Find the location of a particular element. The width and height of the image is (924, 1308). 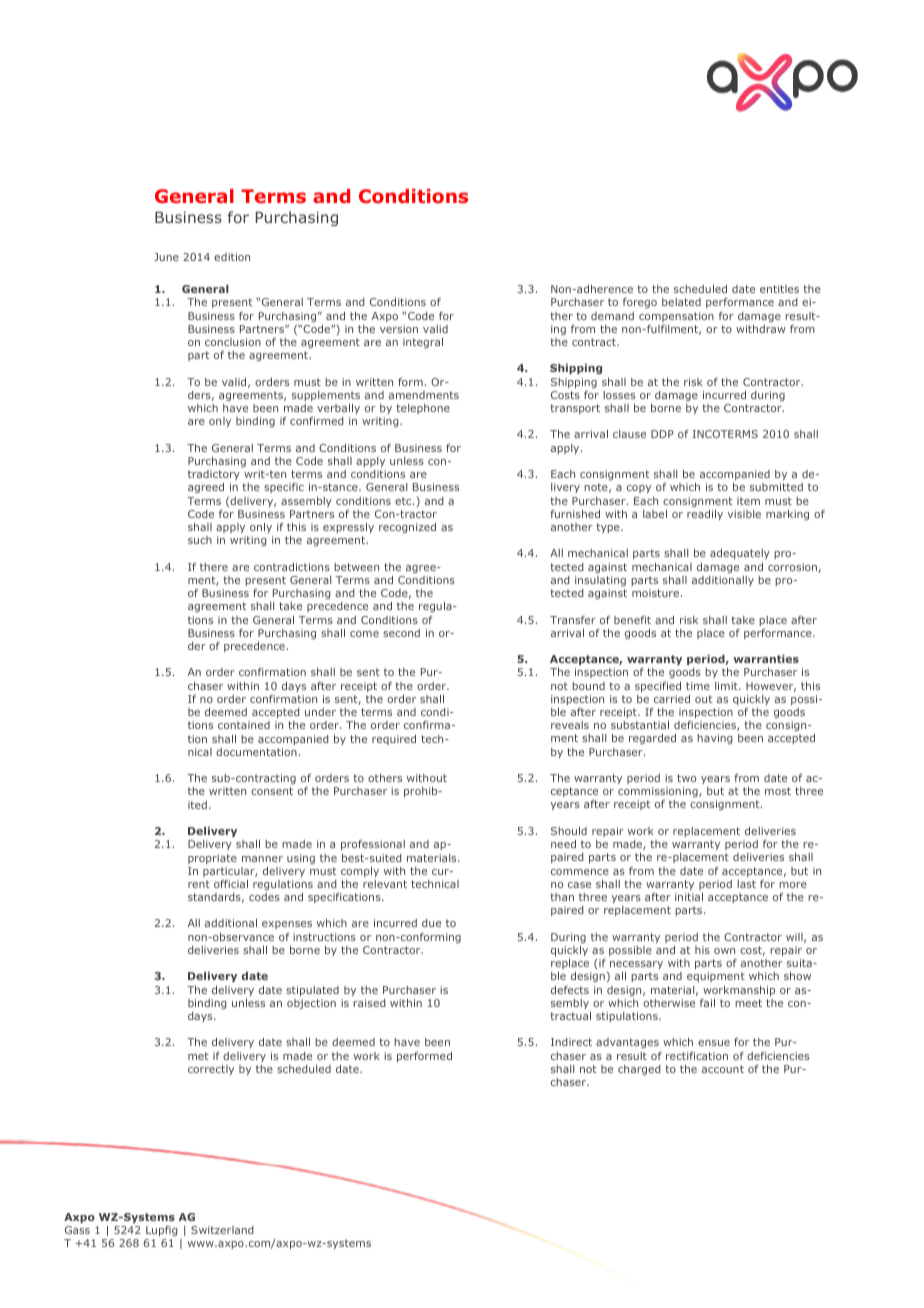

initial is located at coordinates (689, 897).
